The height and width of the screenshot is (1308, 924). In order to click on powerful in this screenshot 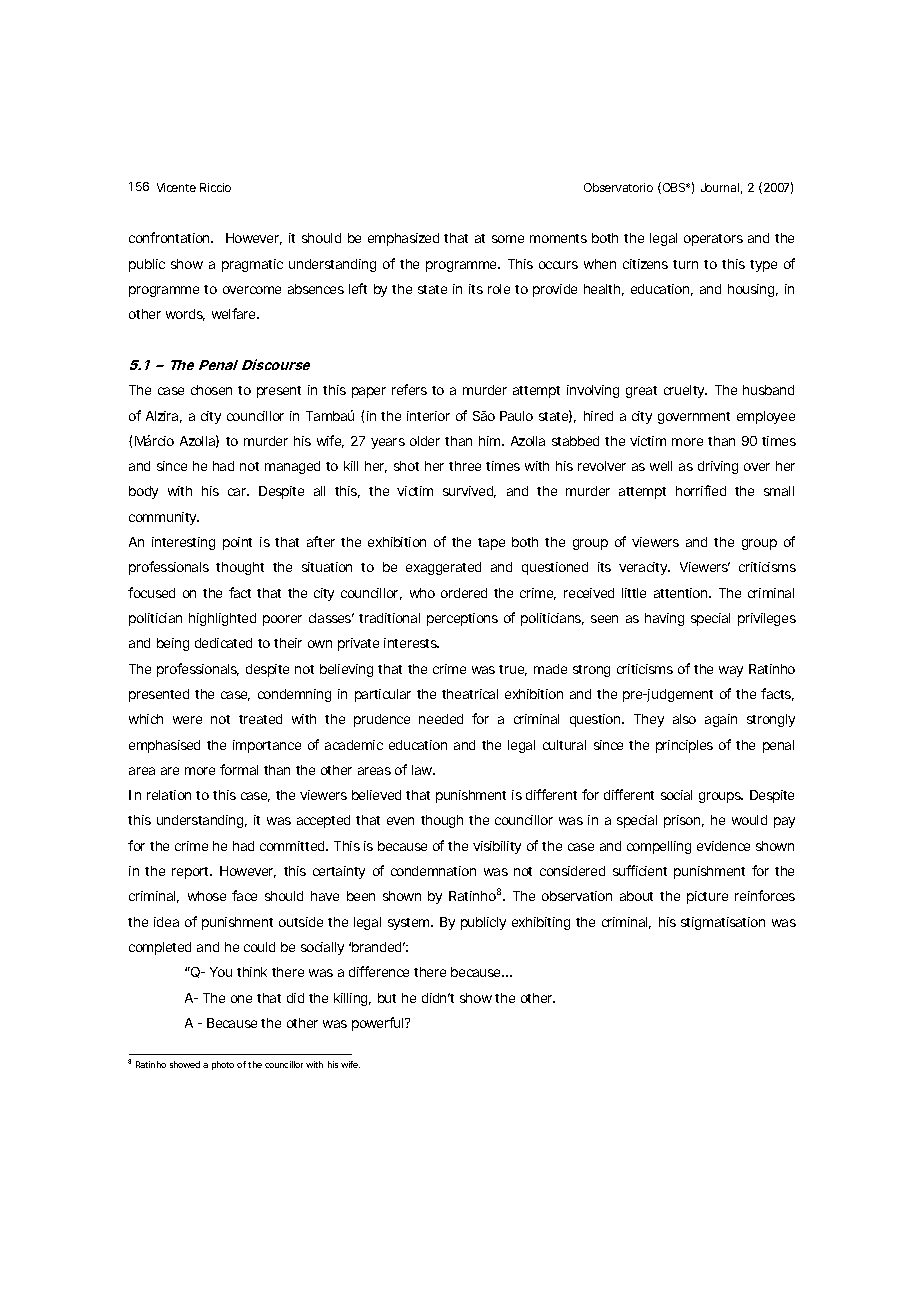, I will do `click(379, 1024)`.
